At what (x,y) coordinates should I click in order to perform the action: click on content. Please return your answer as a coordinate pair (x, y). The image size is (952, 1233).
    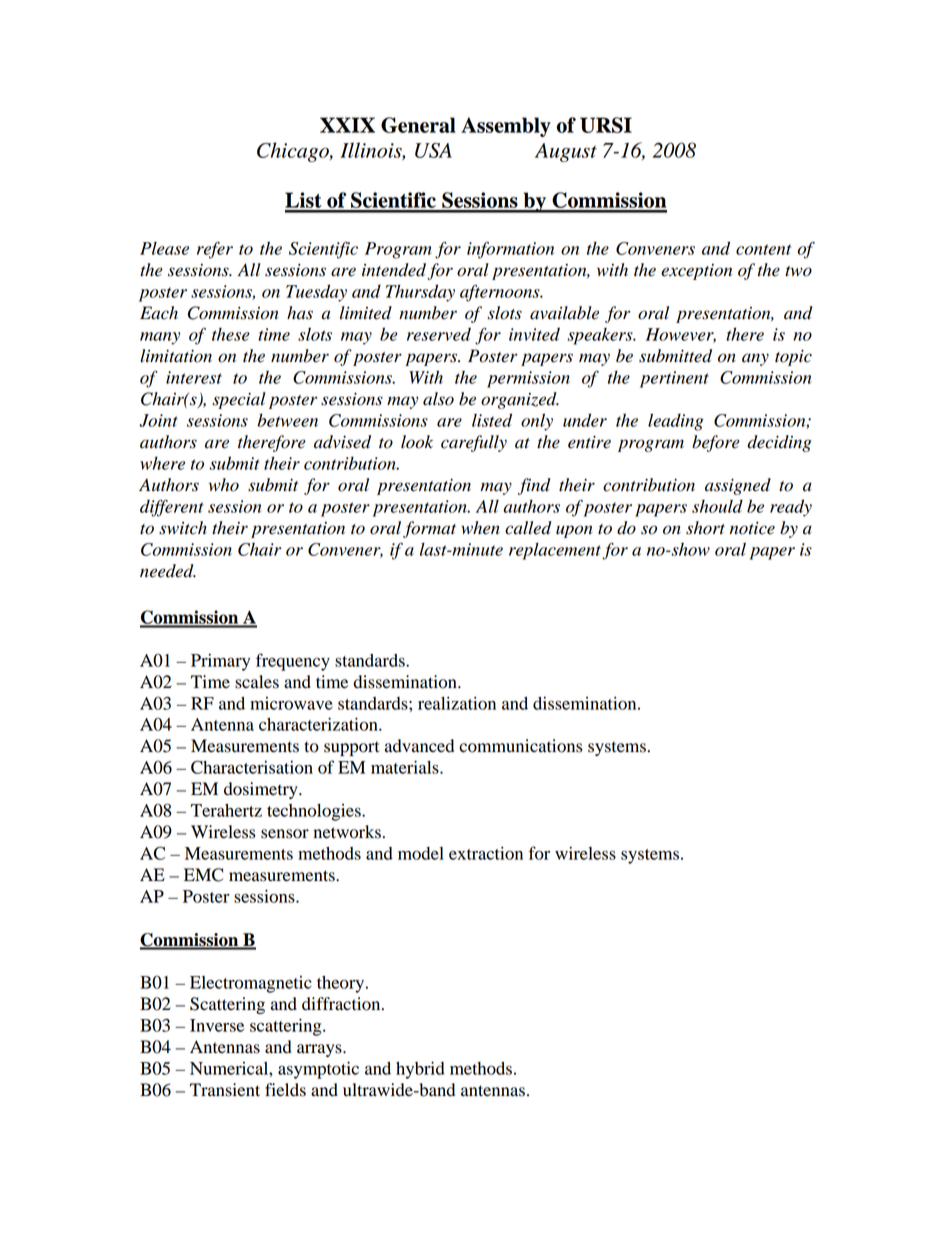
    Looking at the image, I should click on (763, 249).
